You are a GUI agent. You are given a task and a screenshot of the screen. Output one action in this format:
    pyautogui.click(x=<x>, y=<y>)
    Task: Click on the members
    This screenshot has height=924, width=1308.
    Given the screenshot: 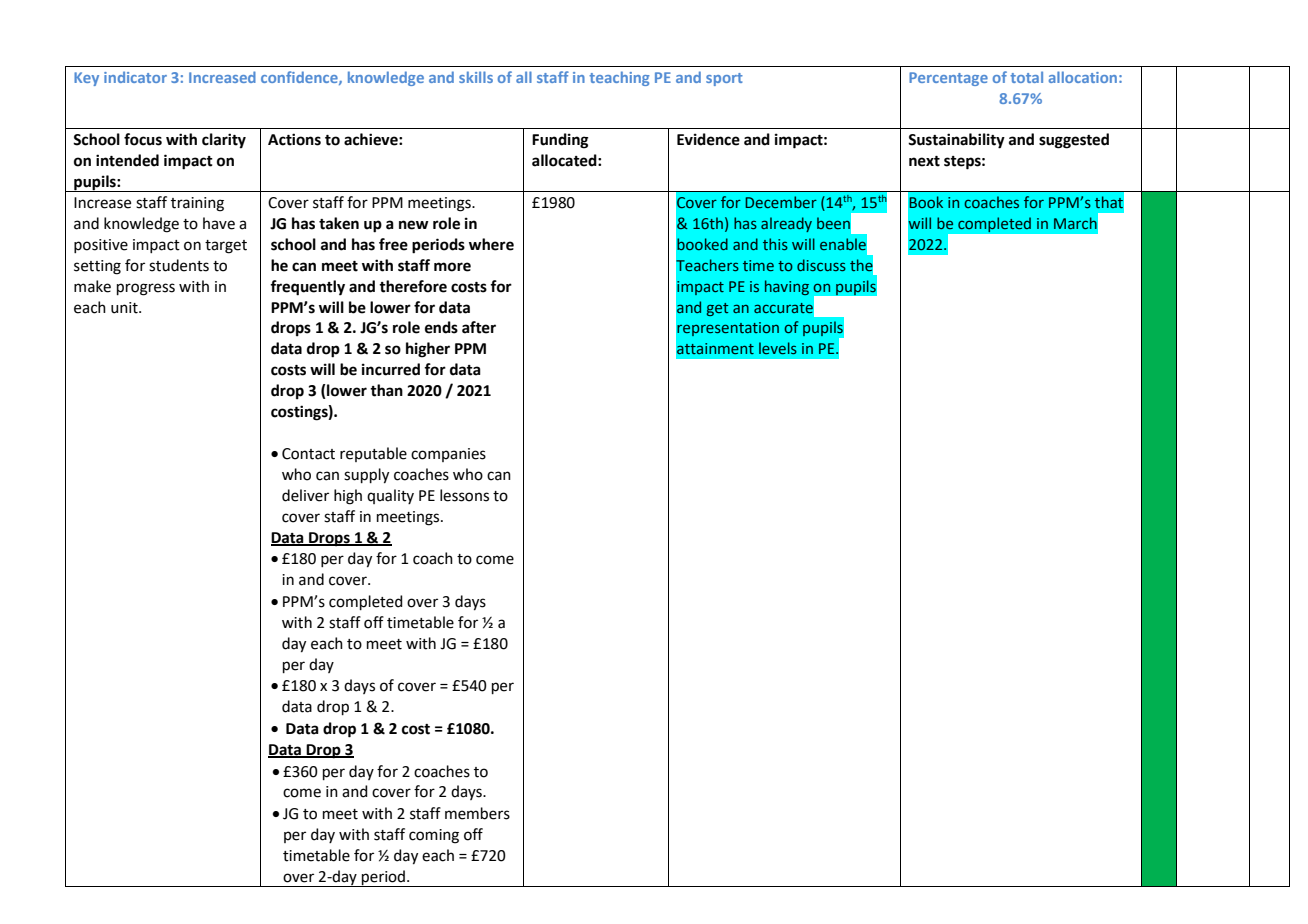 What is the action you would take?
    pyautogui.click(x=477, y=813)
